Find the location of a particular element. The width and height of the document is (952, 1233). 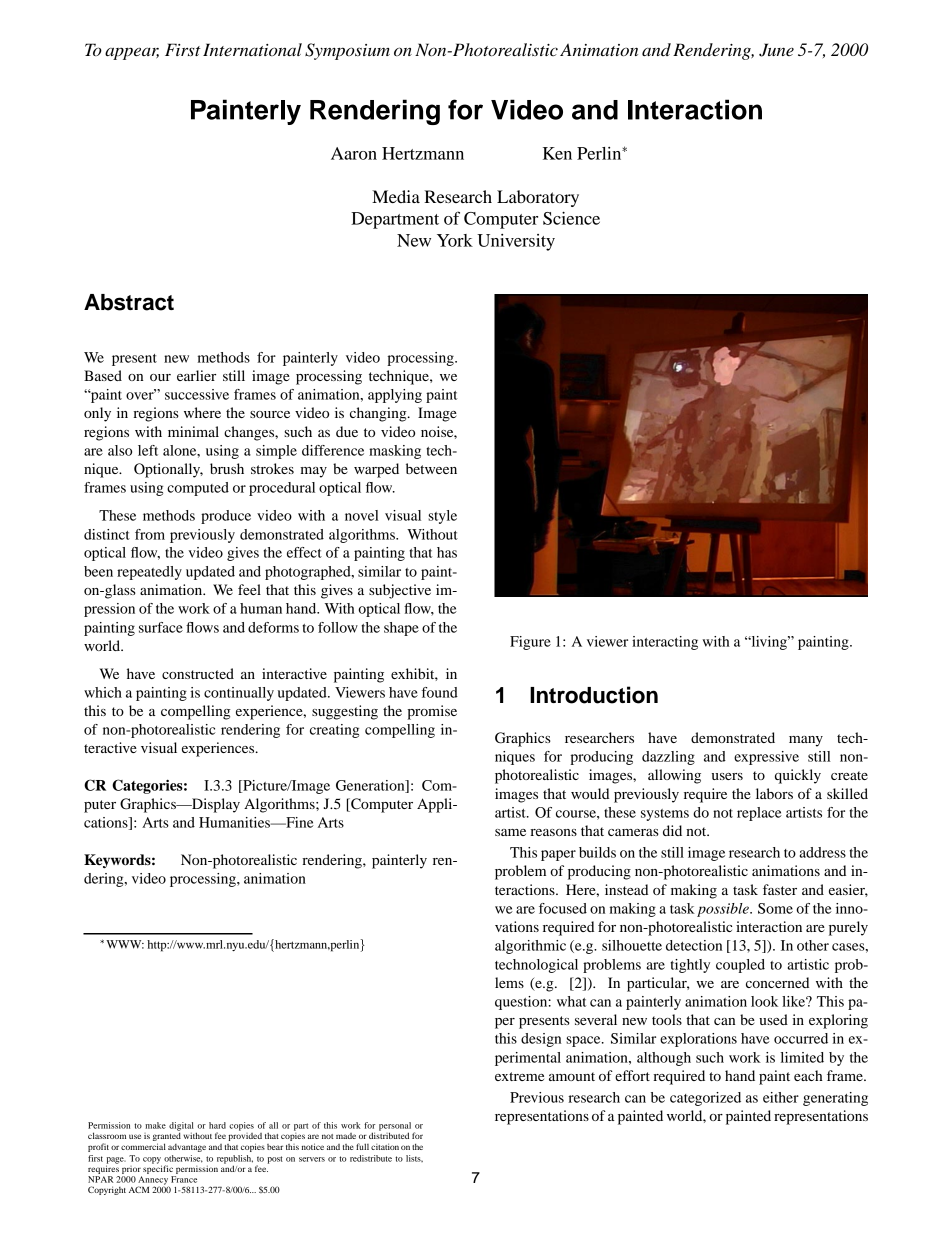

Figure is located at coordinates (530, 643).
